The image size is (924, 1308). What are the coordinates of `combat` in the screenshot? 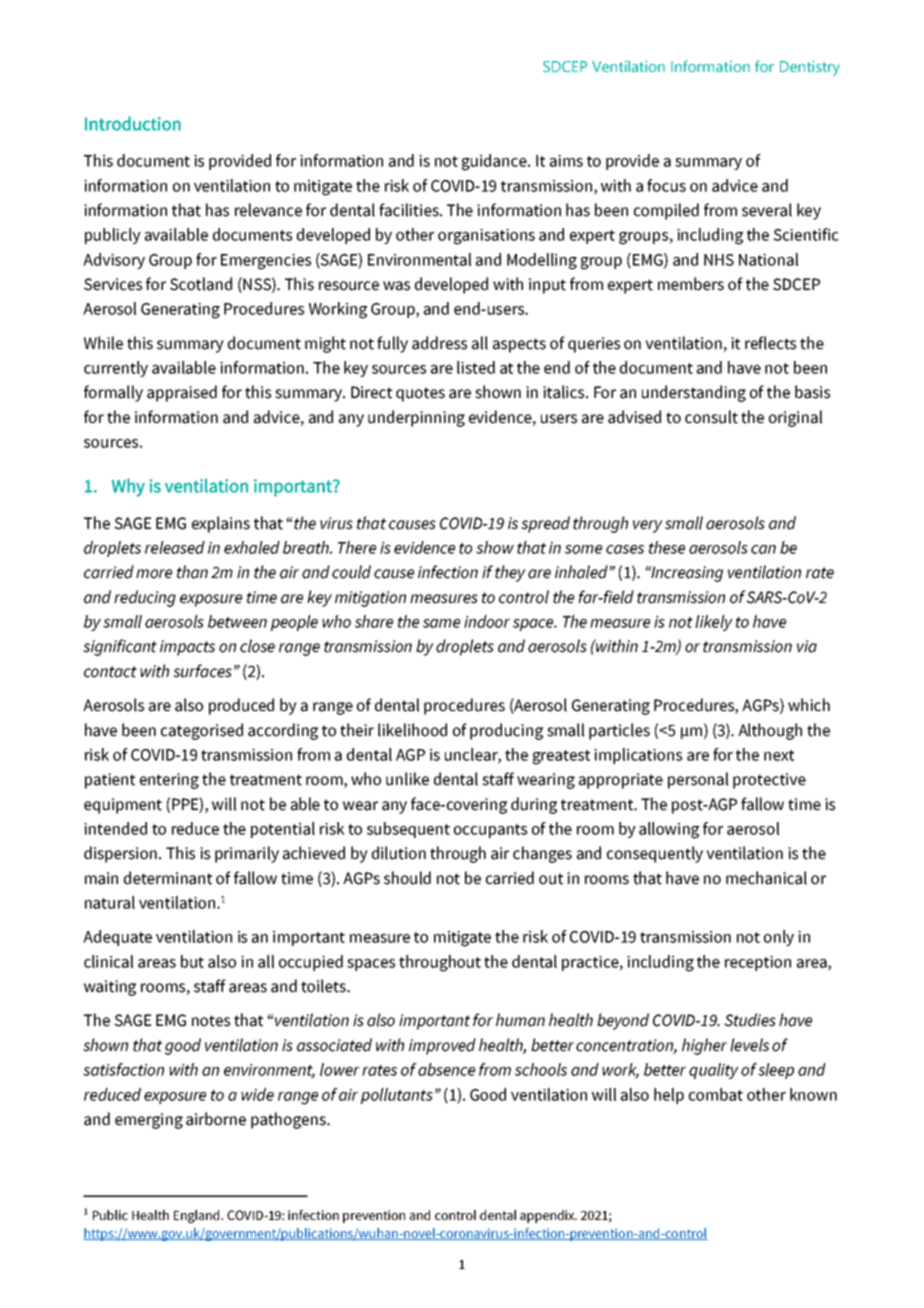 It's located at (716, 1094).
